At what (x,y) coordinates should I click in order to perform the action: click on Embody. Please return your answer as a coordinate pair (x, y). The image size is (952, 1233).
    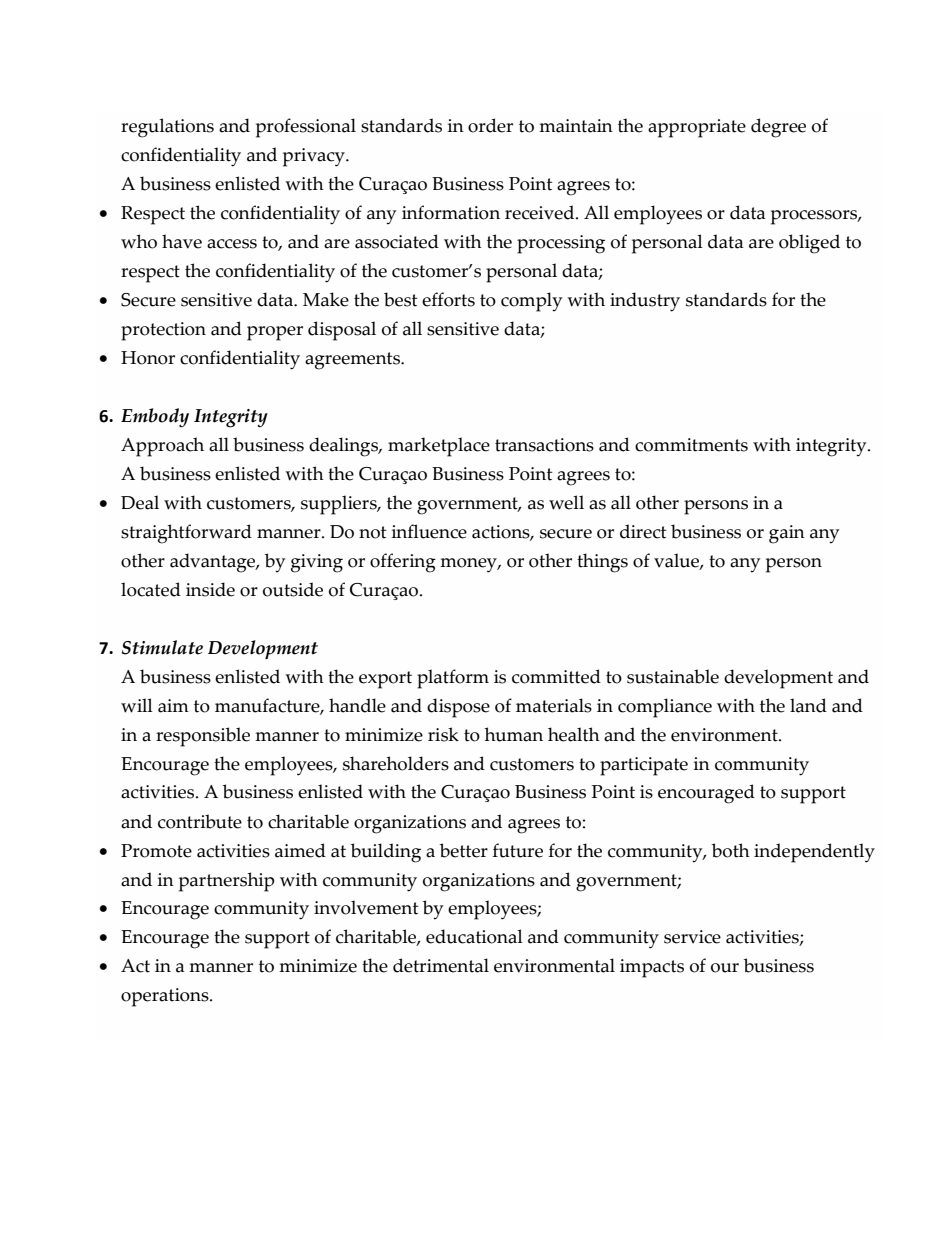
    Looking at the image, I should click on (155, 418).
